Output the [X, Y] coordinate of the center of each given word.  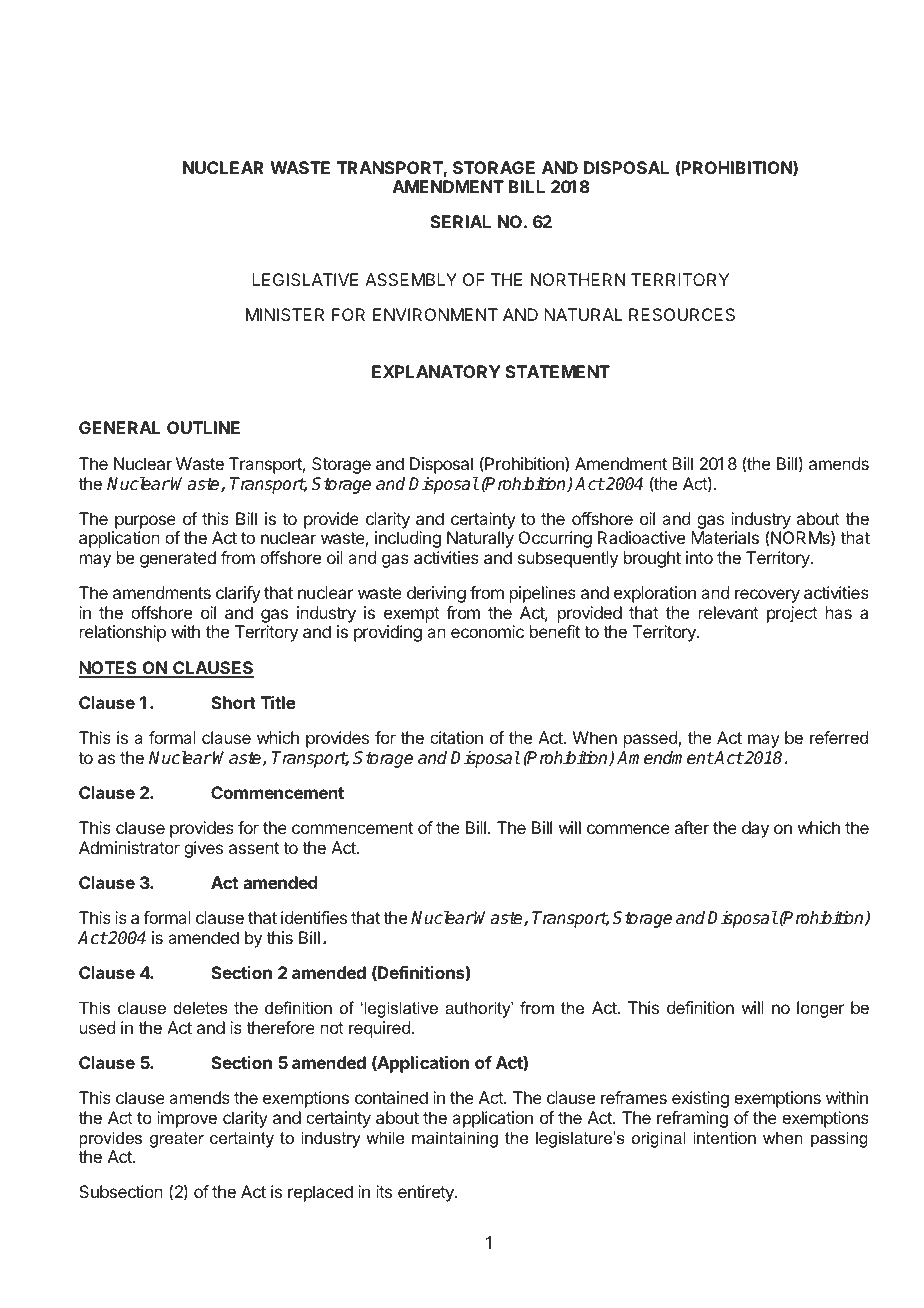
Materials [725, 537]
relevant [729, 612]
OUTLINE [203, 427]
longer [820, 1009]
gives [203, 849]
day [755, 829]
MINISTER [285, 314]
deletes [200, 1007]
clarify [238, 594]
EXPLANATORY [436, 371]
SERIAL [460, 221]
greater [177, 1140]
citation [456, 737]
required [379, 1029]
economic [487, 631]
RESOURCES [682, 314]
